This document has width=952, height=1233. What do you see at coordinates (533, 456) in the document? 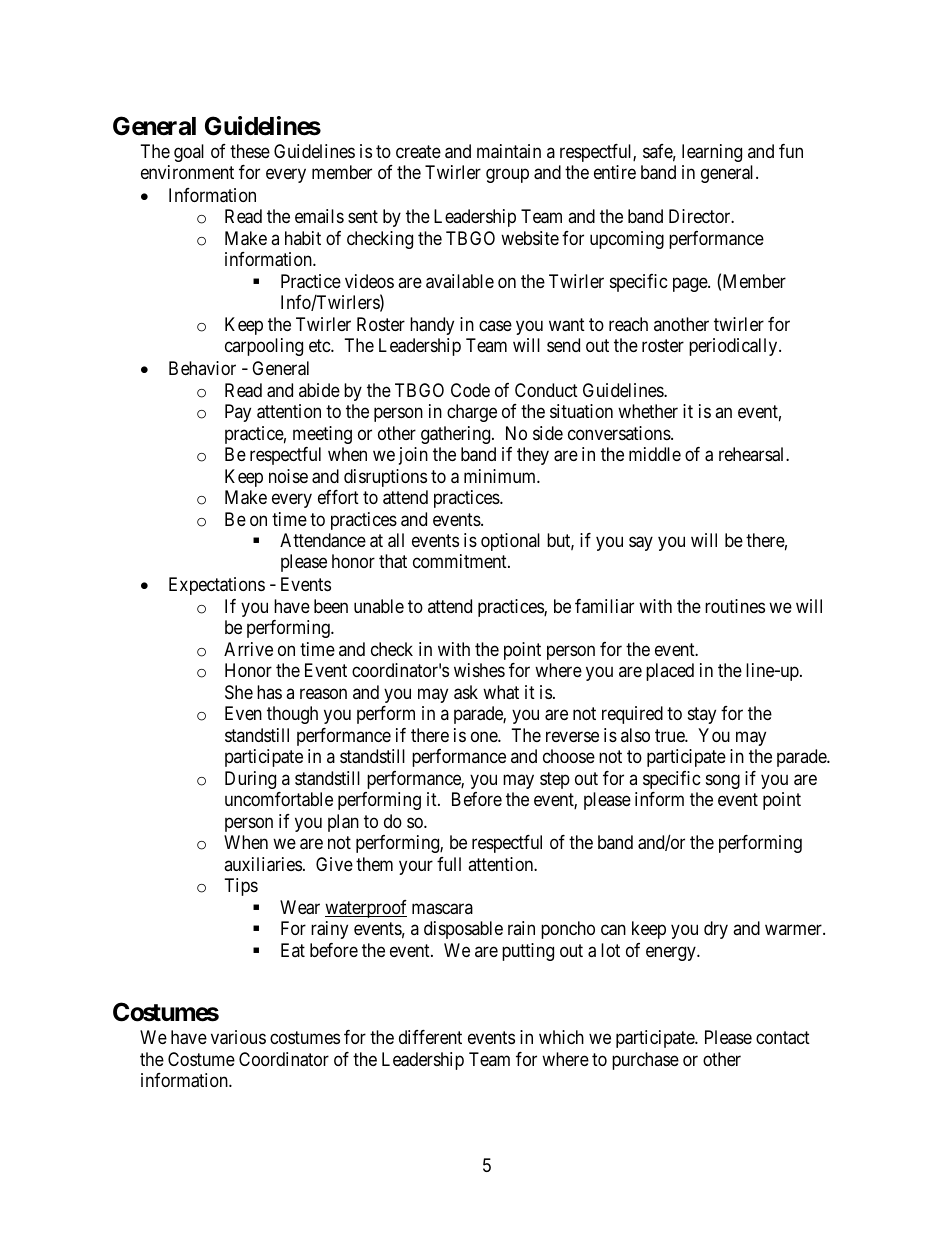
I see `they` at bounding box center [533, 456].
